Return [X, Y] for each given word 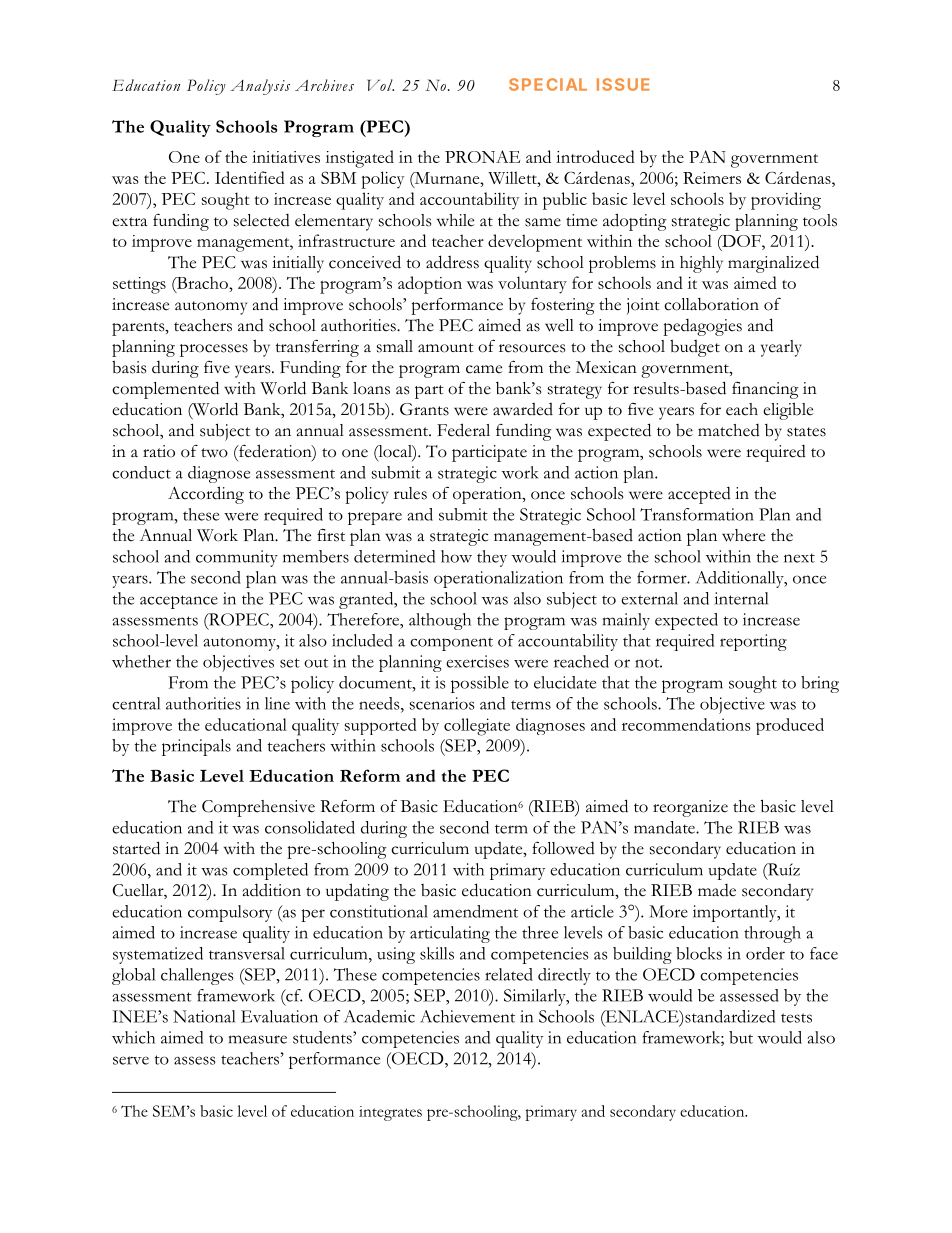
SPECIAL [548, 84]
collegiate [477, 727]
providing [786, 201]
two [214, 453]
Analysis [260, 87]
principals [196, 747]
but [741, 1037]
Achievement [467, 1016]
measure [258, 1039]
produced [790, 726]
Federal [463, 430]
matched [729, 430]
